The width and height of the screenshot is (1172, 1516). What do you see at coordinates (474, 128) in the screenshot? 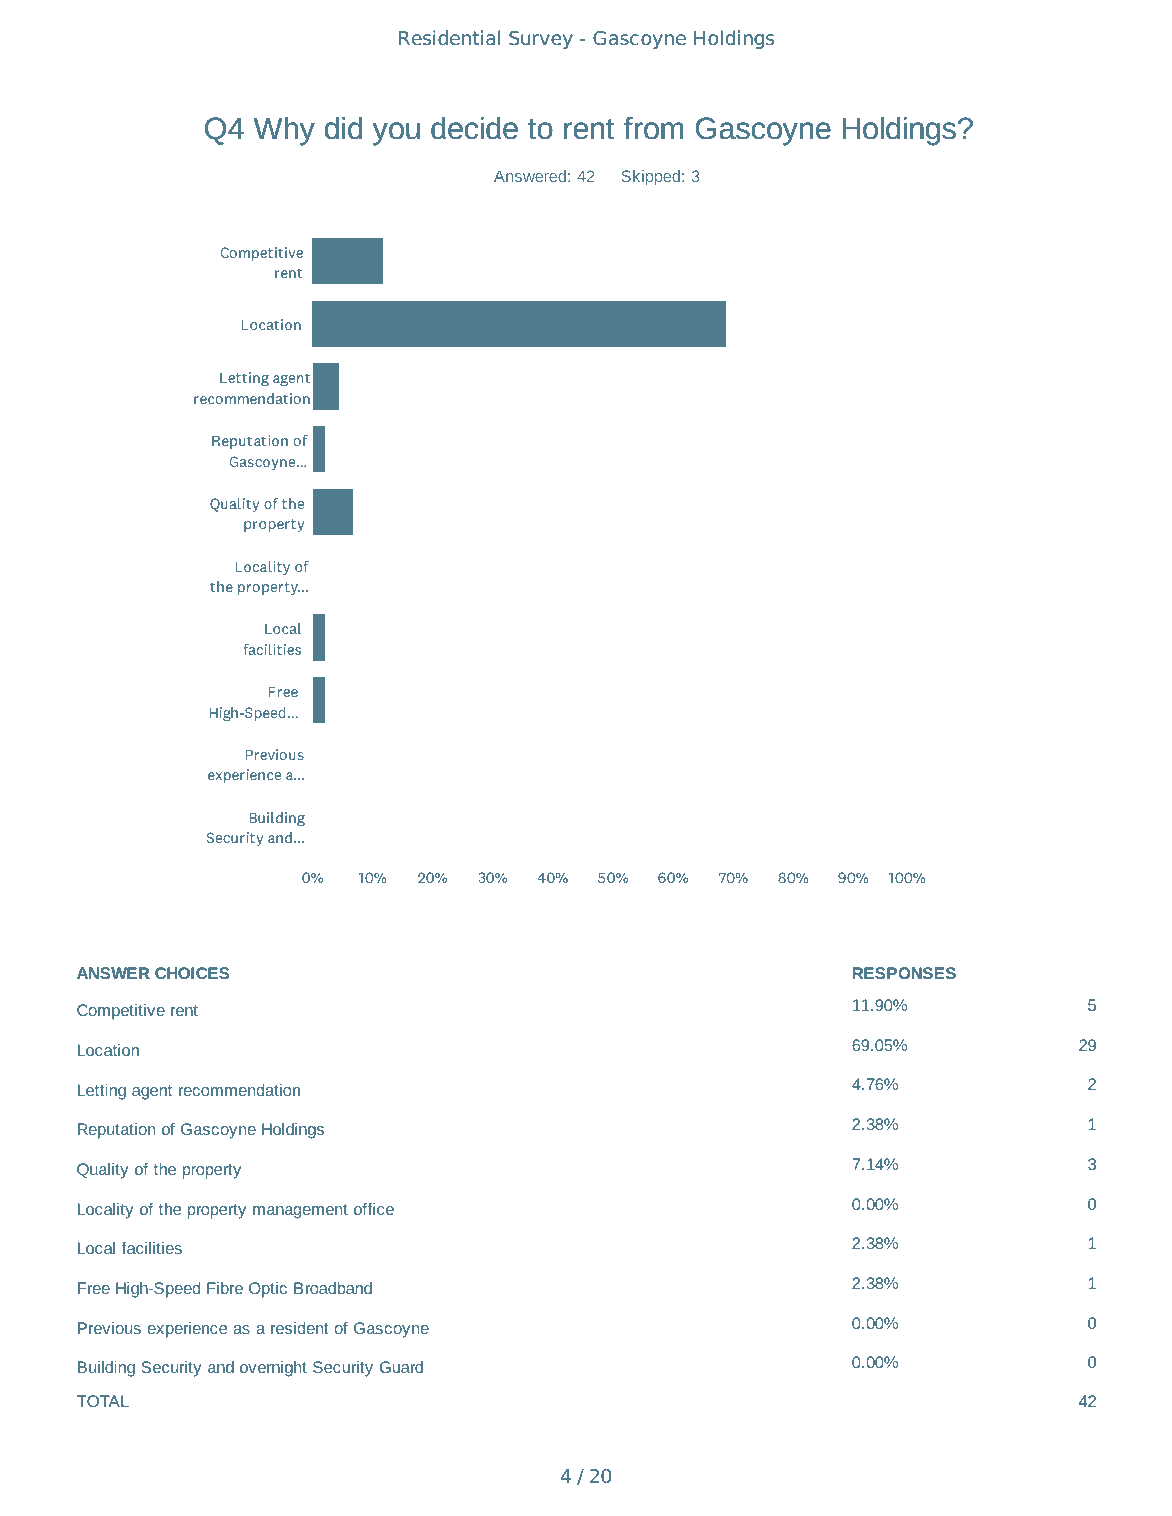
I see `decide` at bounding box center [474, 128].
